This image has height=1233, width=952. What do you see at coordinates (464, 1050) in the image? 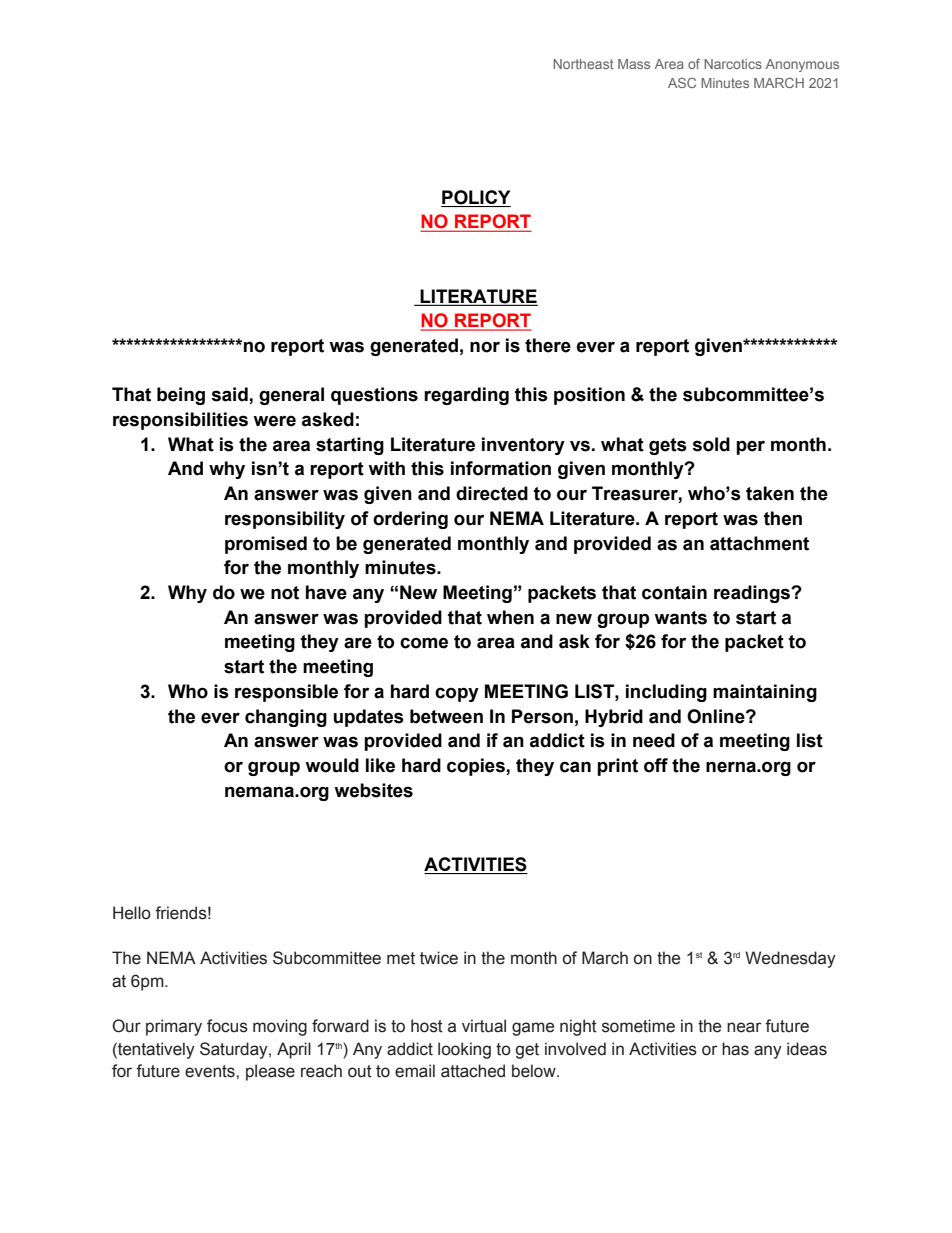
I see `looking` at bounding box center [464, 1050].
